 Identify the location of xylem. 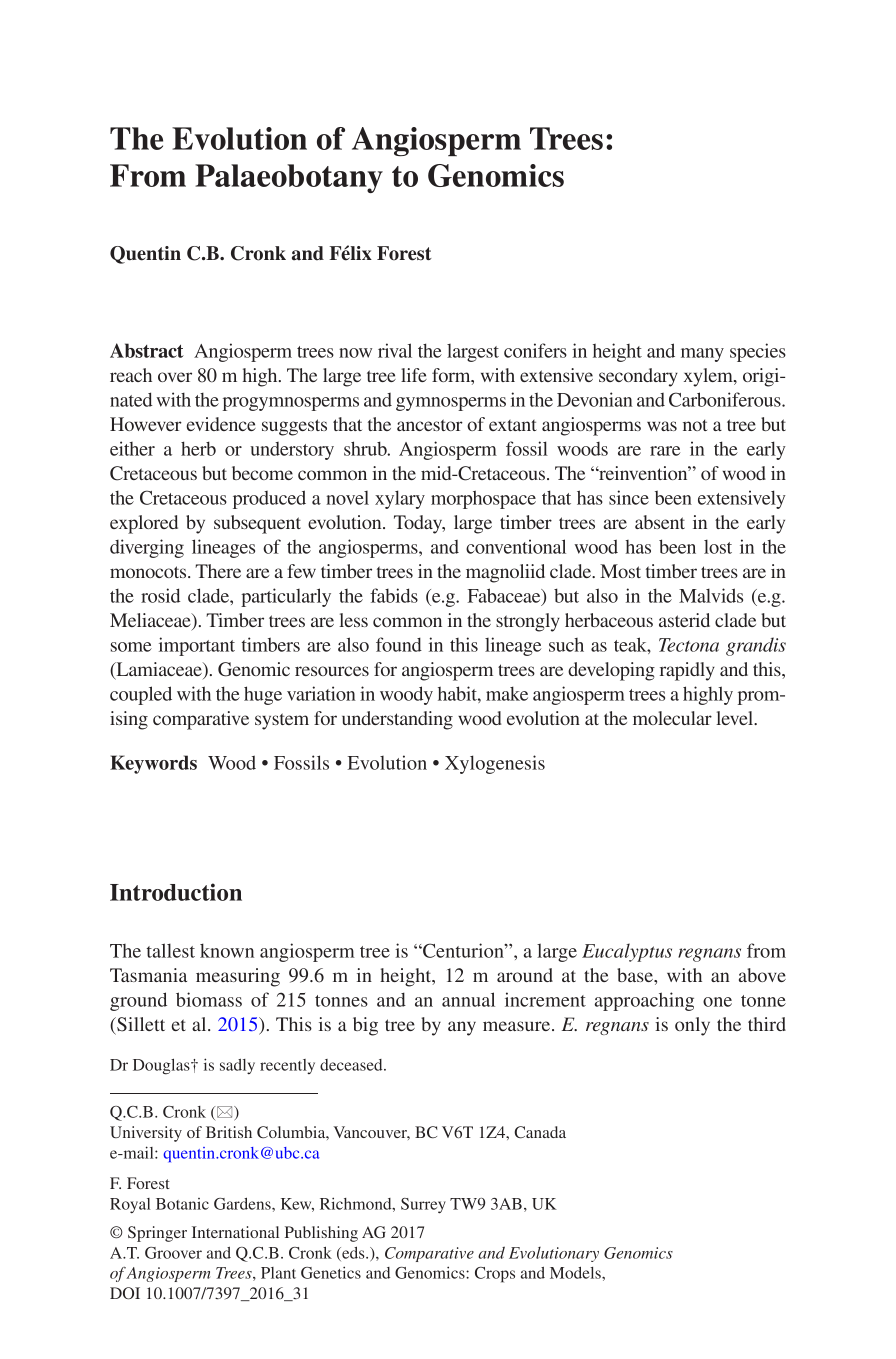
(709, 377).
